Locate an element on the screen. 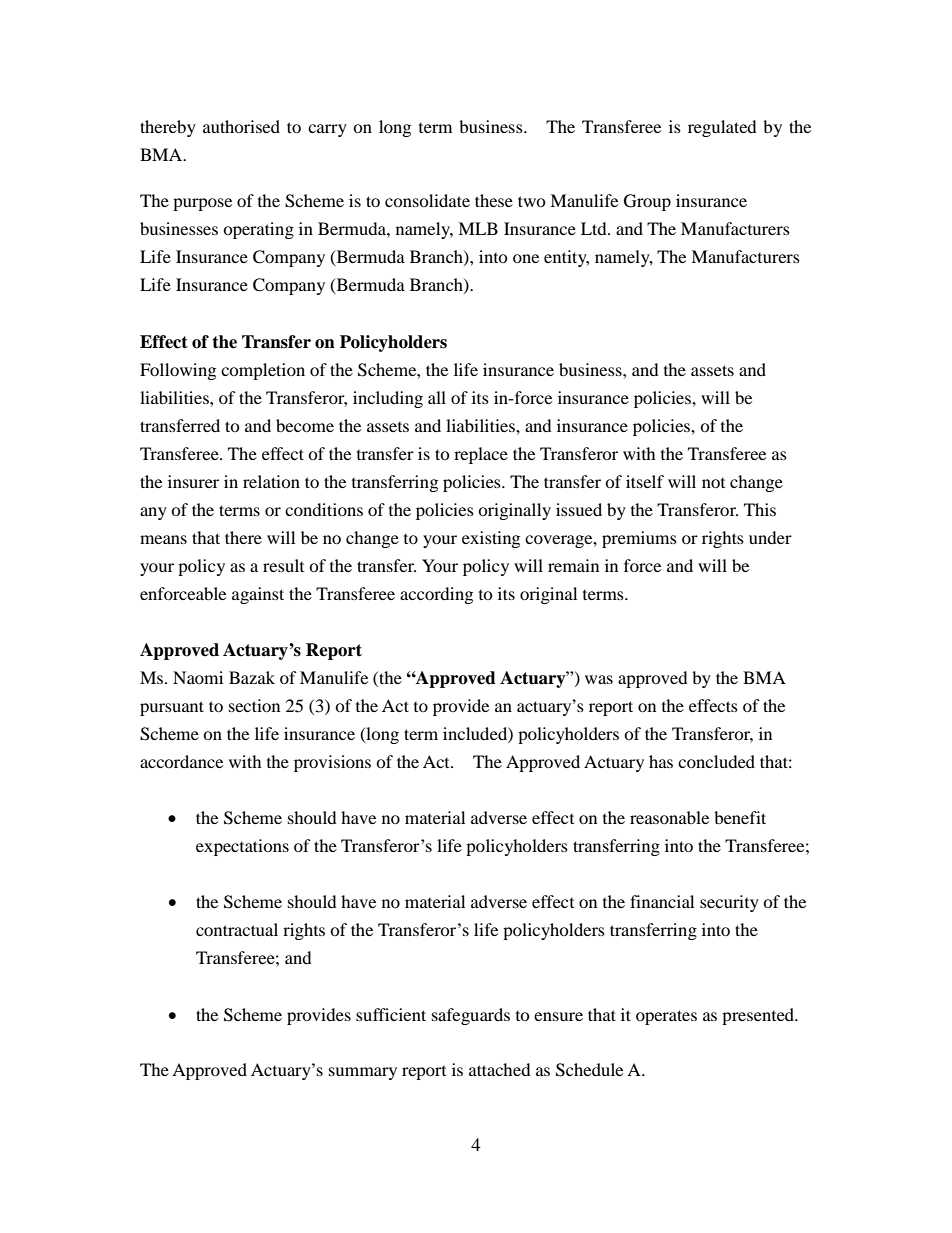 The width and height of the screenshot is (952, 1233). not is located at coordinates (713, 483).
